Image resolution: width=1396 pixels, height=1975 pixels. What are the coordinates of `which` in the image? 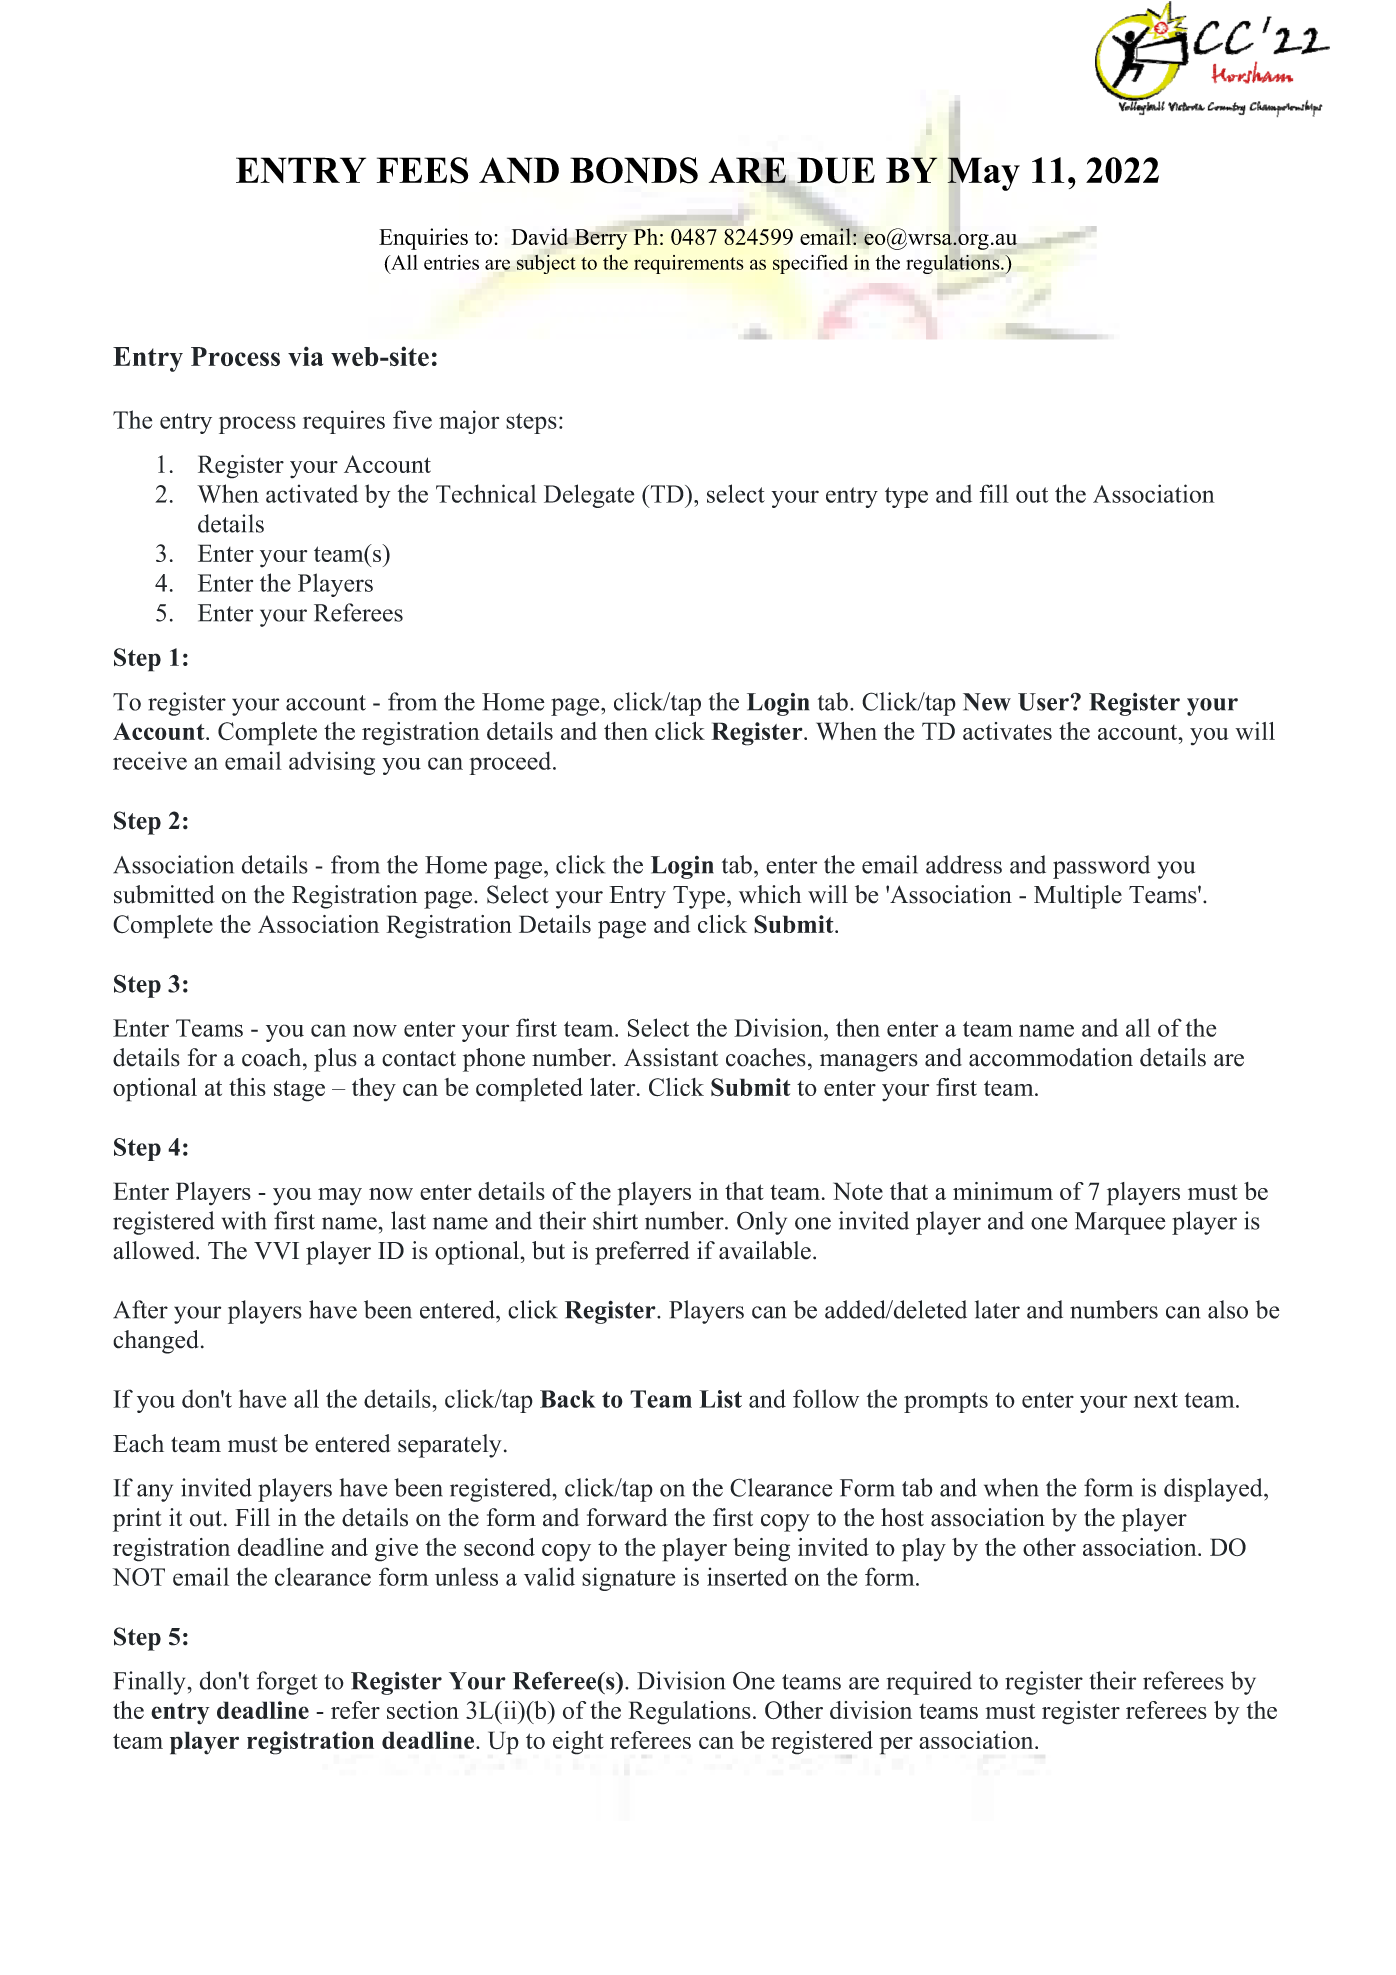 It's located at (770, 894).
